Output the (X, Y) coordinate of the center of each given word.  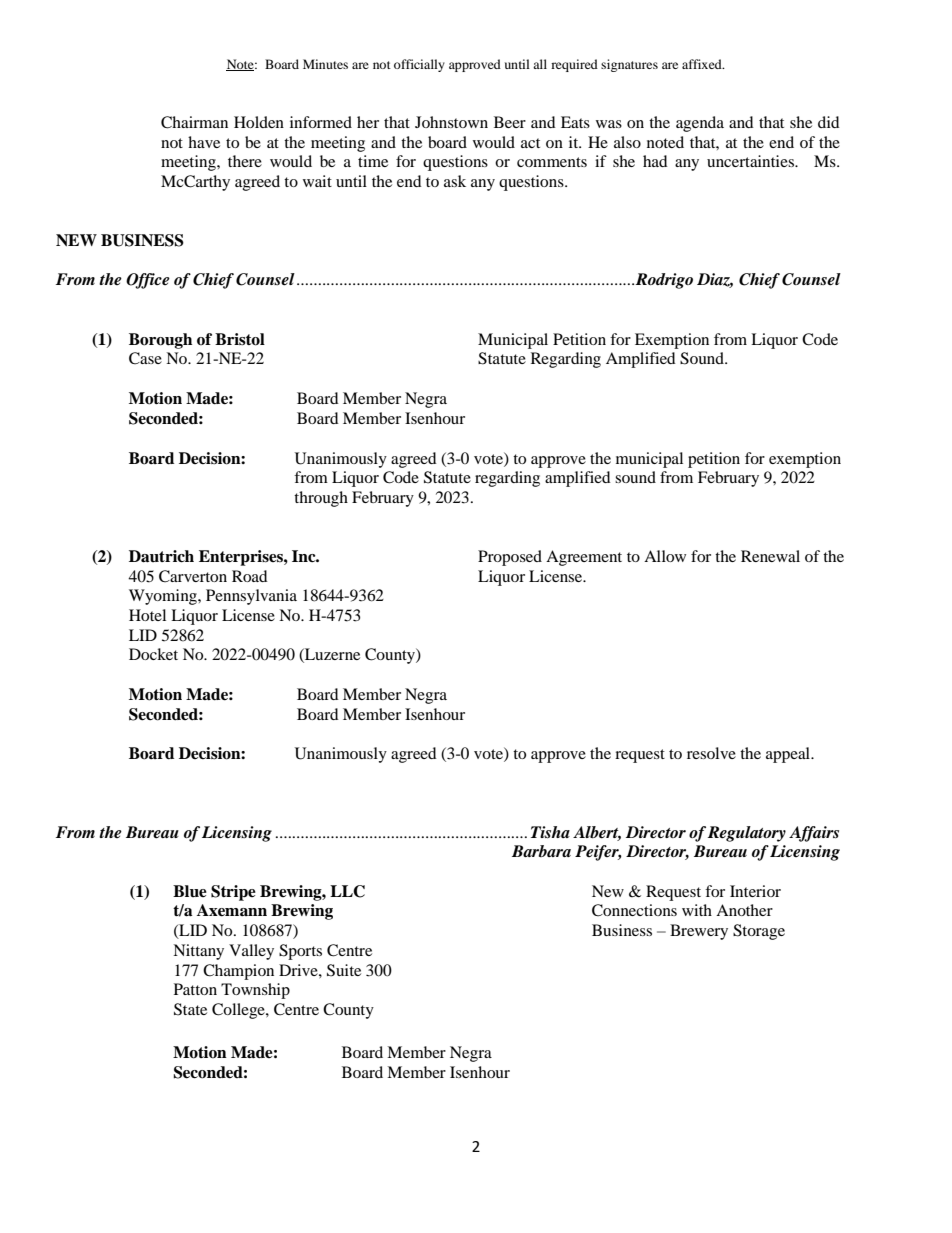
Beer (510, 122)
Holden (259, 122)
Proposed (510, 558)
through (321, 499)
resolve (711, 753)
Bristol (240, 339)
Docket (153, 654)
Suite (344, 970)
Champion (238, 972)
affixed (703, 64)
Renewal (770, 556)
